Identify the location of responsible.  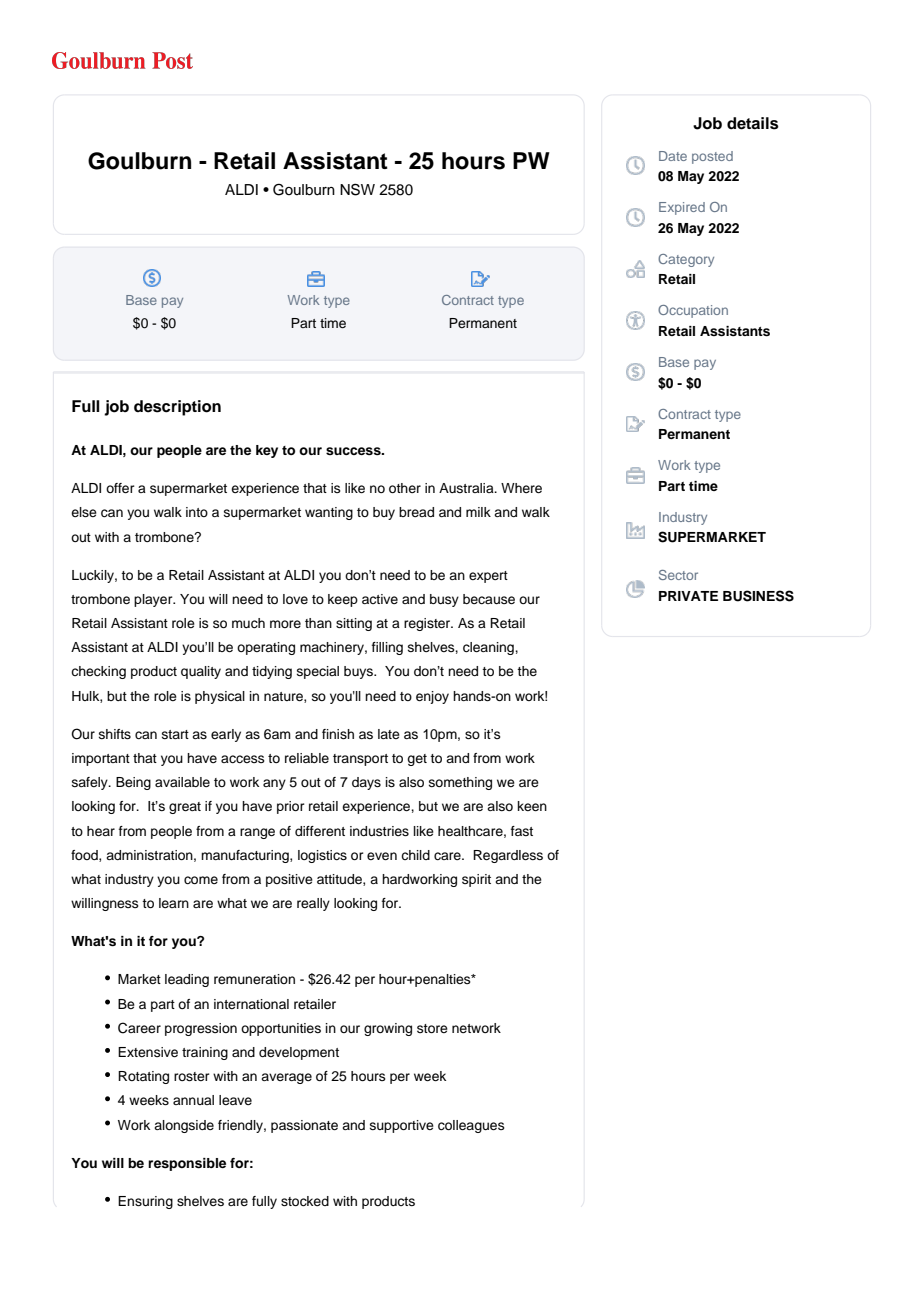
(187, 1164).
